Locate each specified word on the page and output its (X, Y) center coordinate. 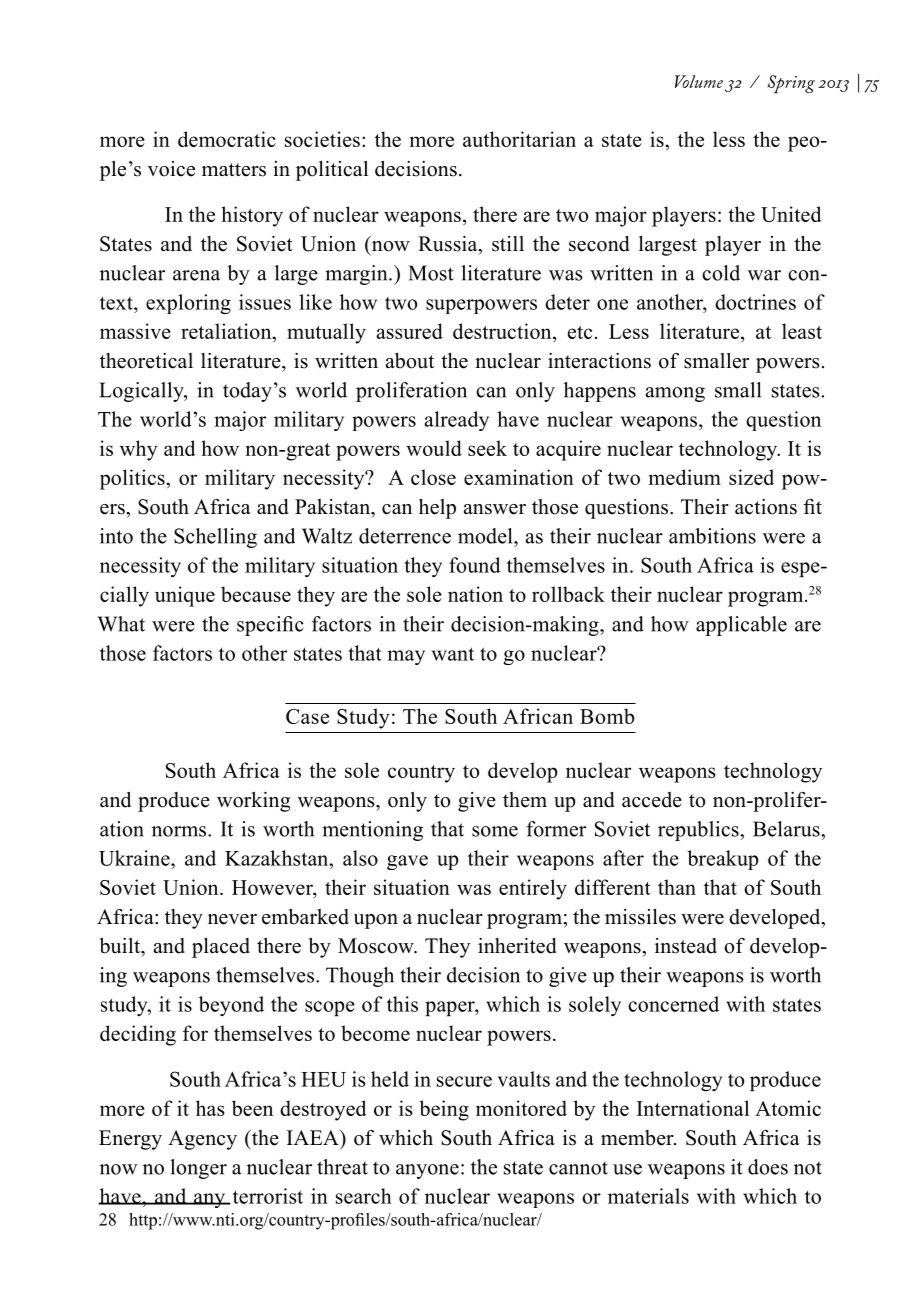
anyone (427, 1171)
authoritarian (519, 139)
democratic (227, 139)
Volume (699, 81)
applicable (741, 626)
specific (270, 626)
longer (198, 1169)
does (768, 1167)
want (453, 654)
